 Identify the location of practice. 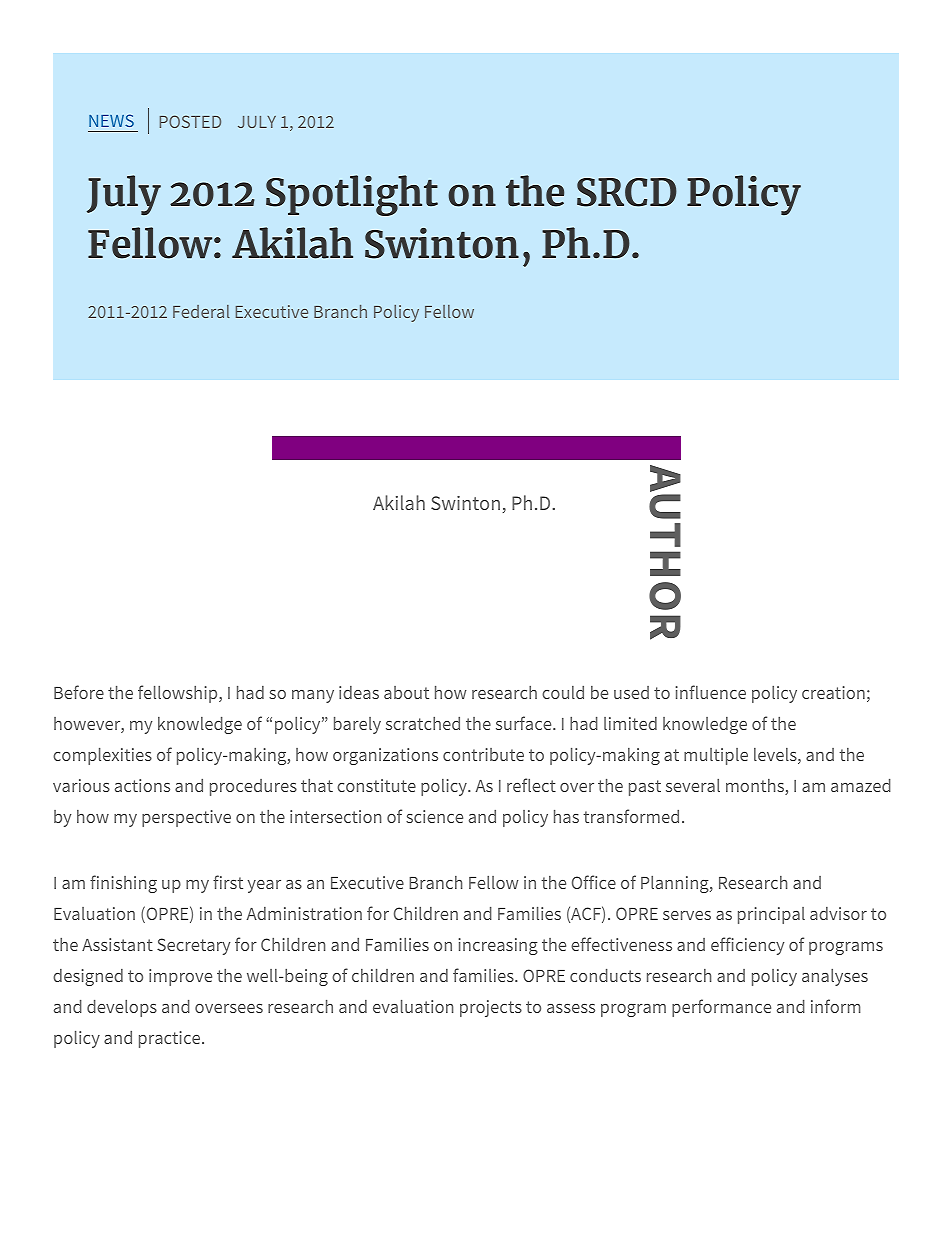
(171, 1039).
